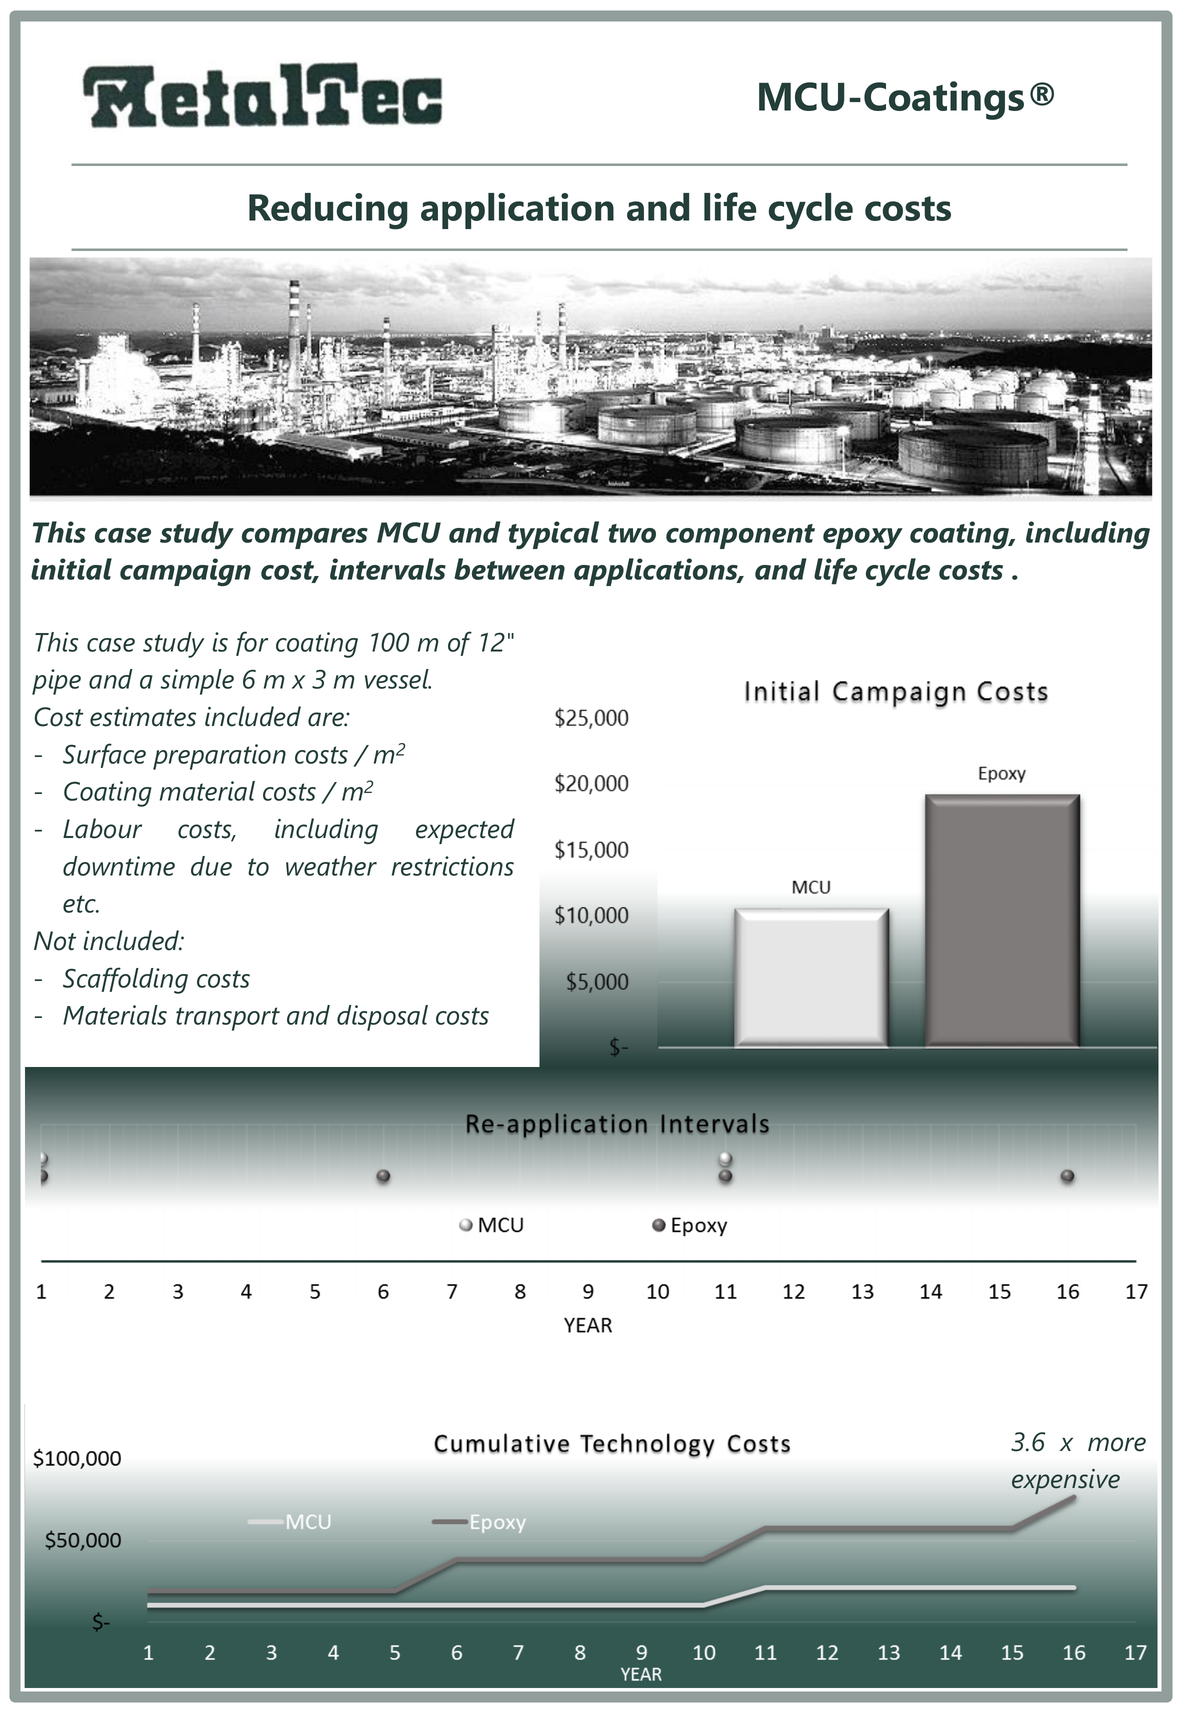 This screenshot has height=1712, width=1183. Describe the element at coordinates (632, 533) in the screenshot. I see `two` at that location.
